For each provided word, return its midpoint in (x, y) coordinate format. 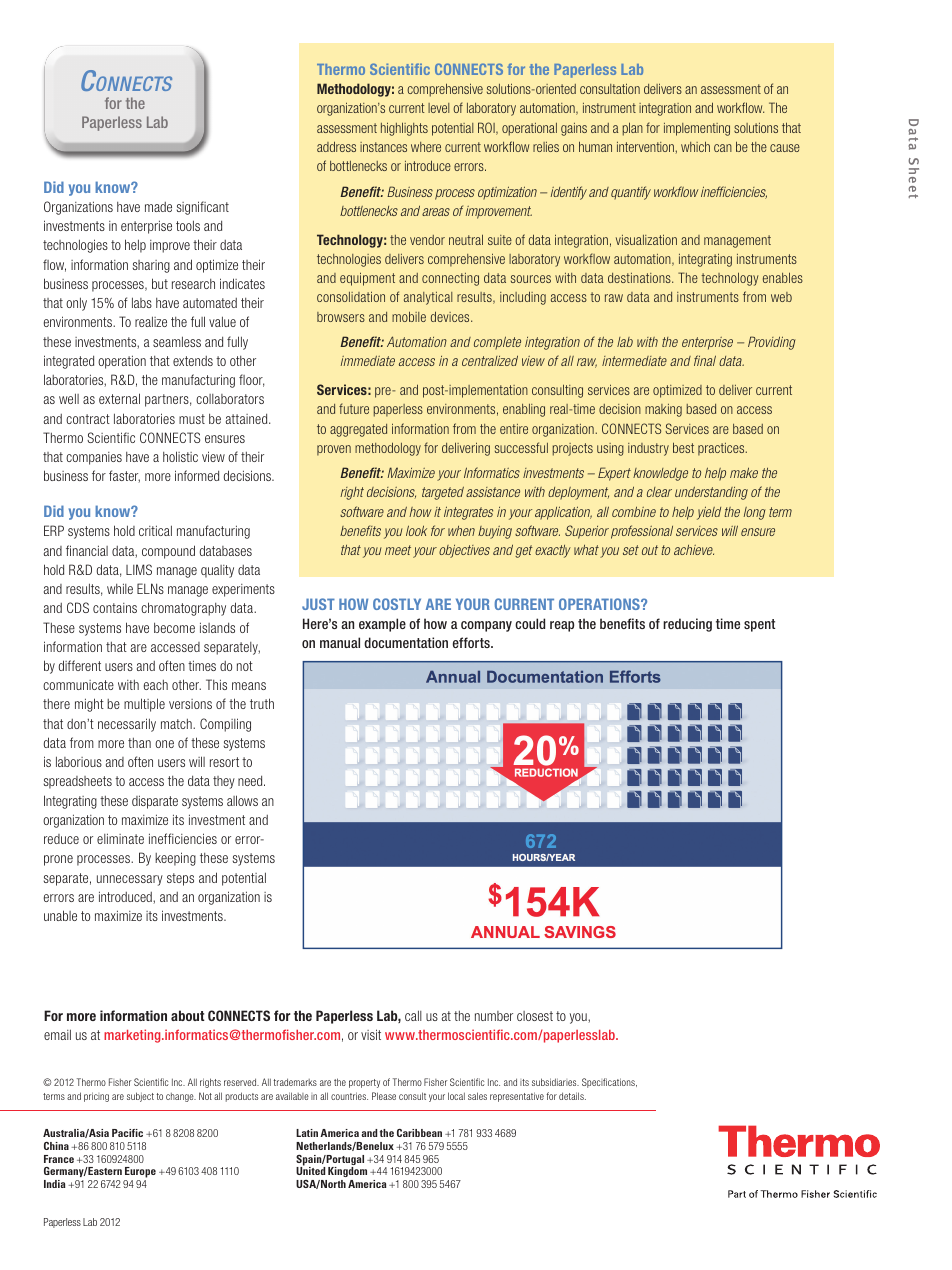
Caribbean (419, 1133)
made (158, 207)
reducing (687, 625)
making (663, 410)
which (695, 146)
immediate (368, 361)
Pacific (127, 1133)
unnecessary (130, 880)
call (413, 1015)
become (174, 627)
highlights (404, 129)
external (119, 398)
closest (535, 1016)
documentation (406, 642)
